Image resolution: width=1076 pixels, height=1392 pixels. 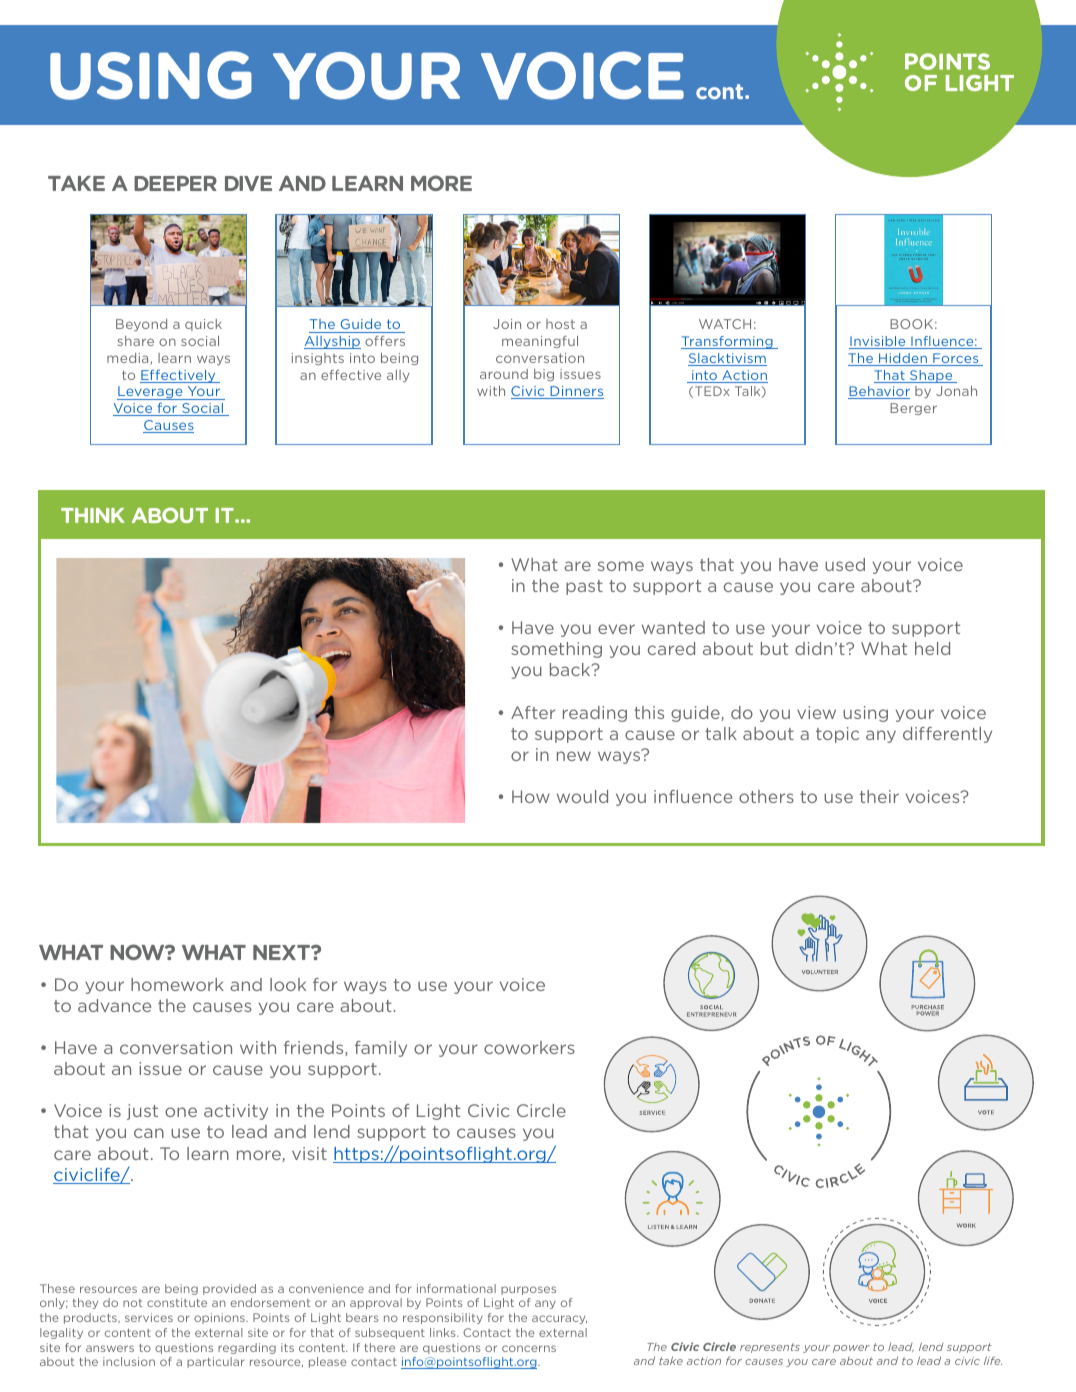 I want to click on NEXT, so click(x=282, y=952).
